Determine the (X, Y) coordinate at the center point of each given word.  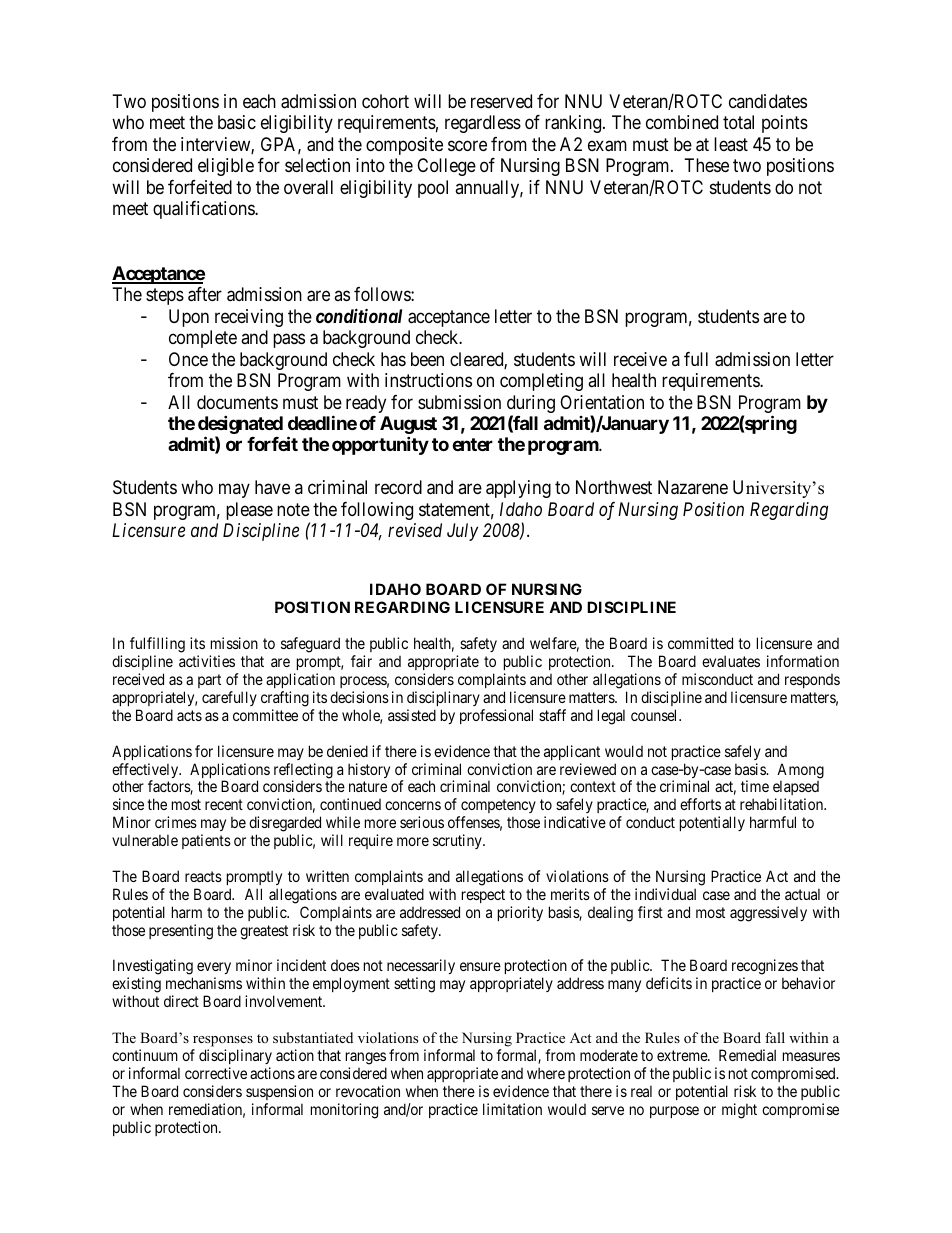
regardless (483, 124)
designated (240, 426)
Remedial (747, 1055)
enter (472, 444)
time (755, 786)
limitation (512, 1109)
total (738, 122)
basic (237, 122)
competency (497, 808)
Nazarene (693, 487)
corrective (216, 1073)
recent (224, 804)
